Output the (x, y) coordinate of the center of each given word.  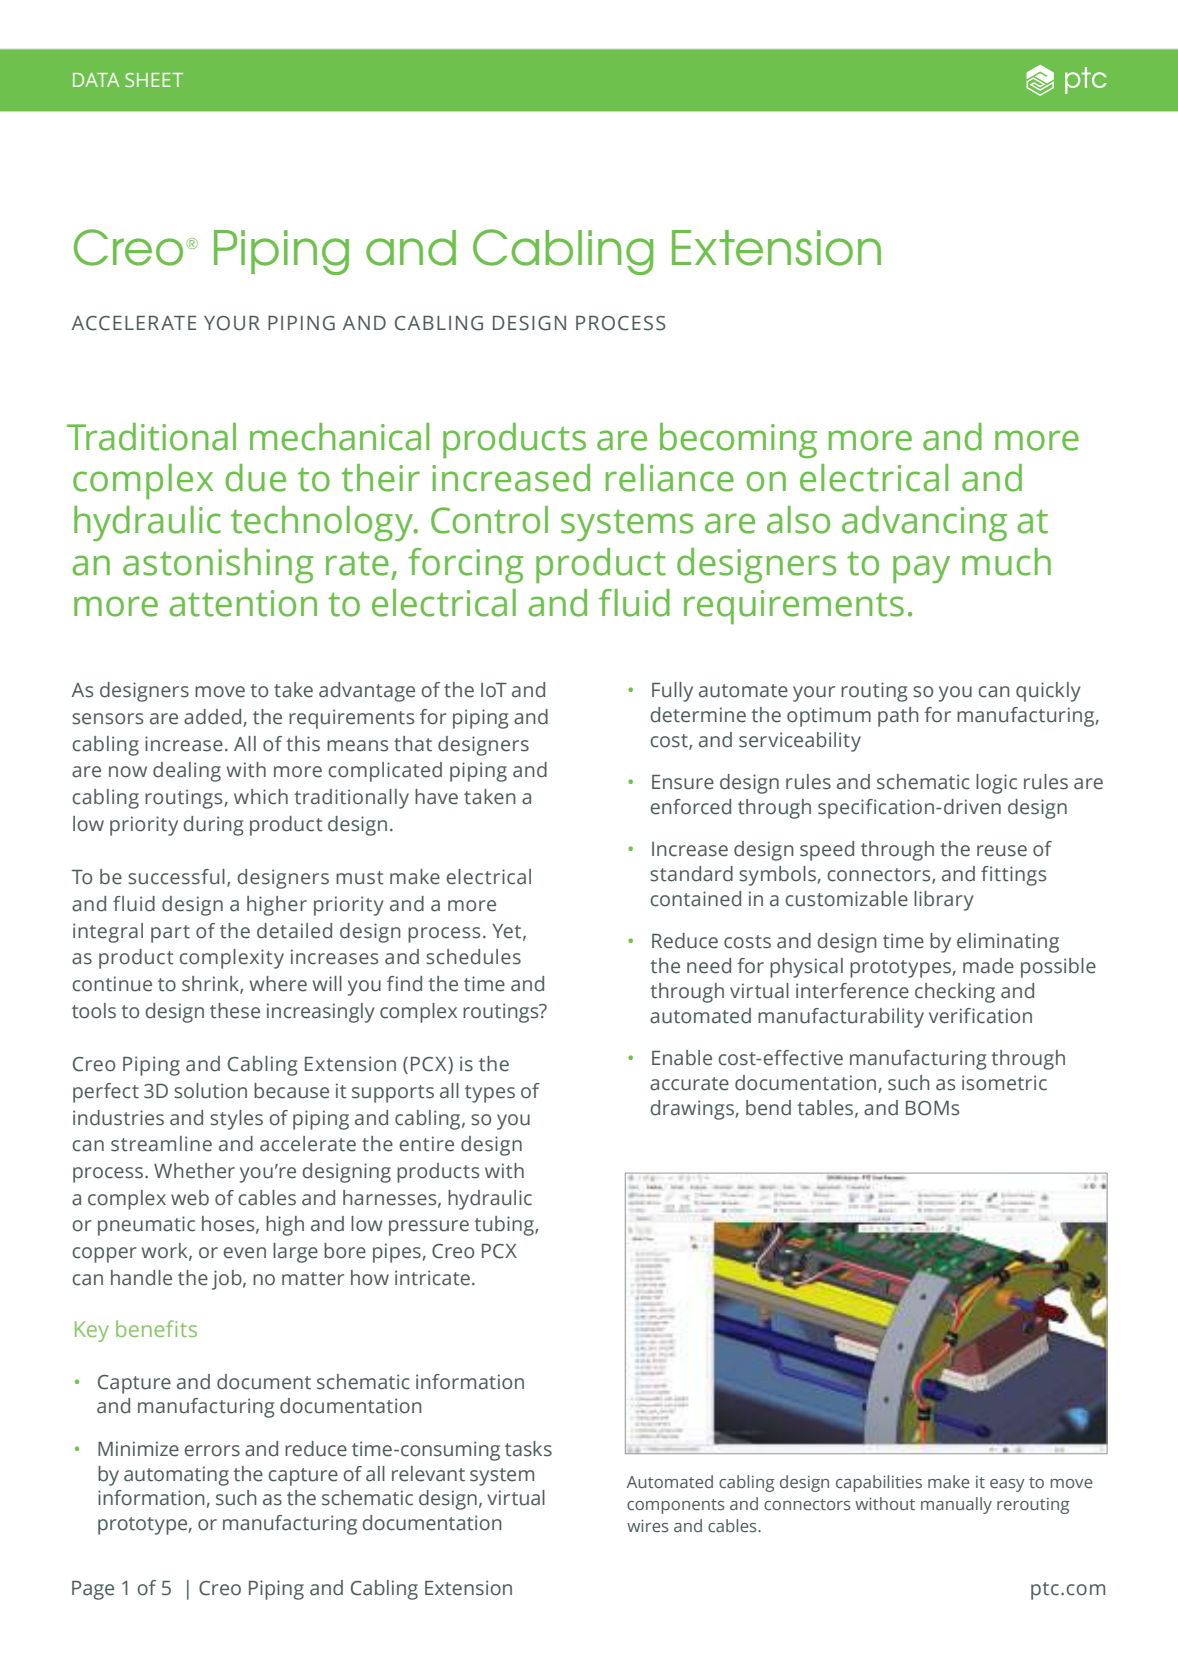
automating (176, 1476)
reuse (1002, 851)
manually (956, 1505)
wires (648, 1526)
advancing (924, 523)
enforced (690, 807)
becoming (738, 440)
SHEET (154, 80)
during (213, 826)
